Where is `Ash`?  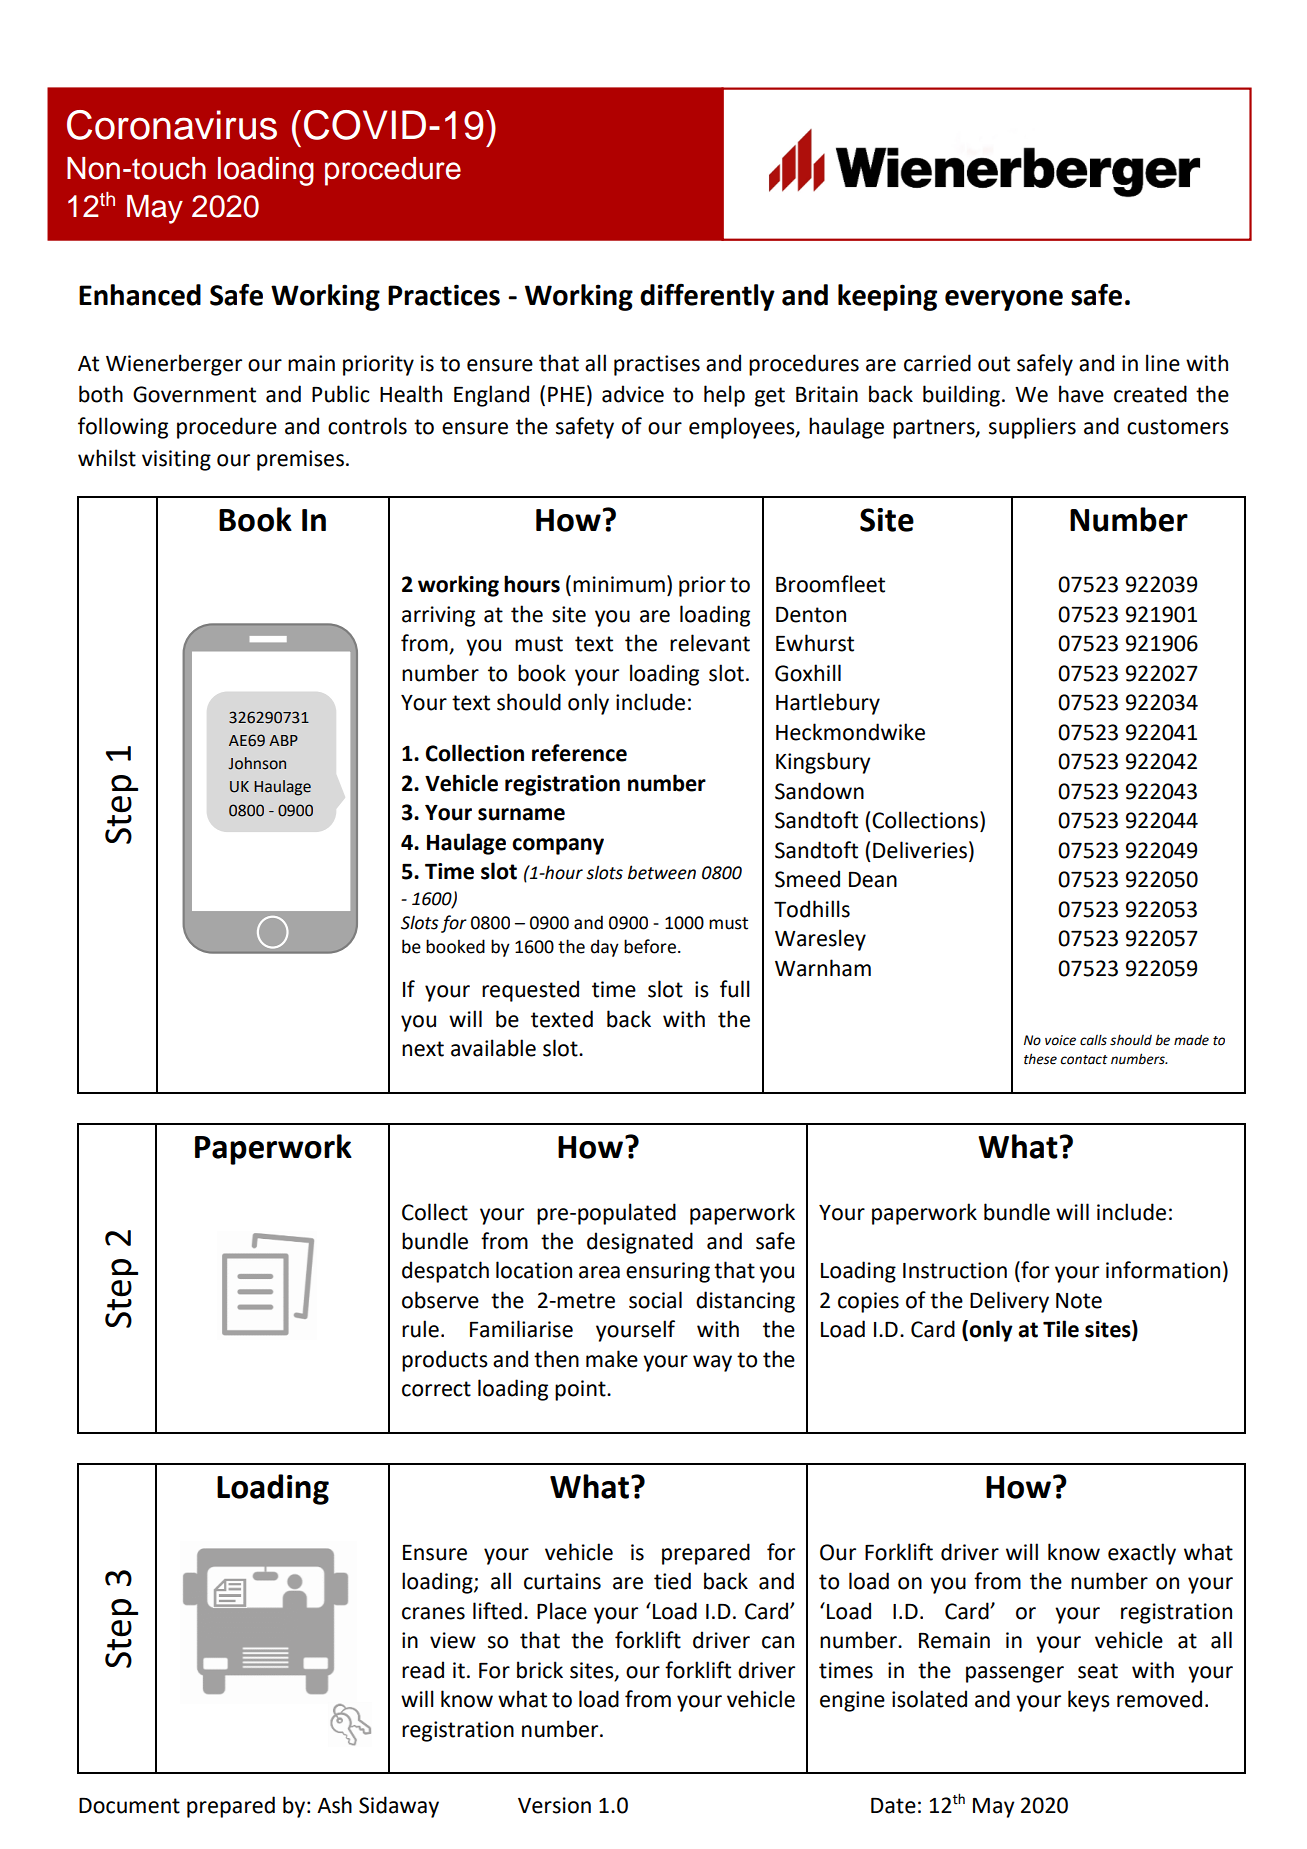
Ash is located at coordinates (334, 1805).
